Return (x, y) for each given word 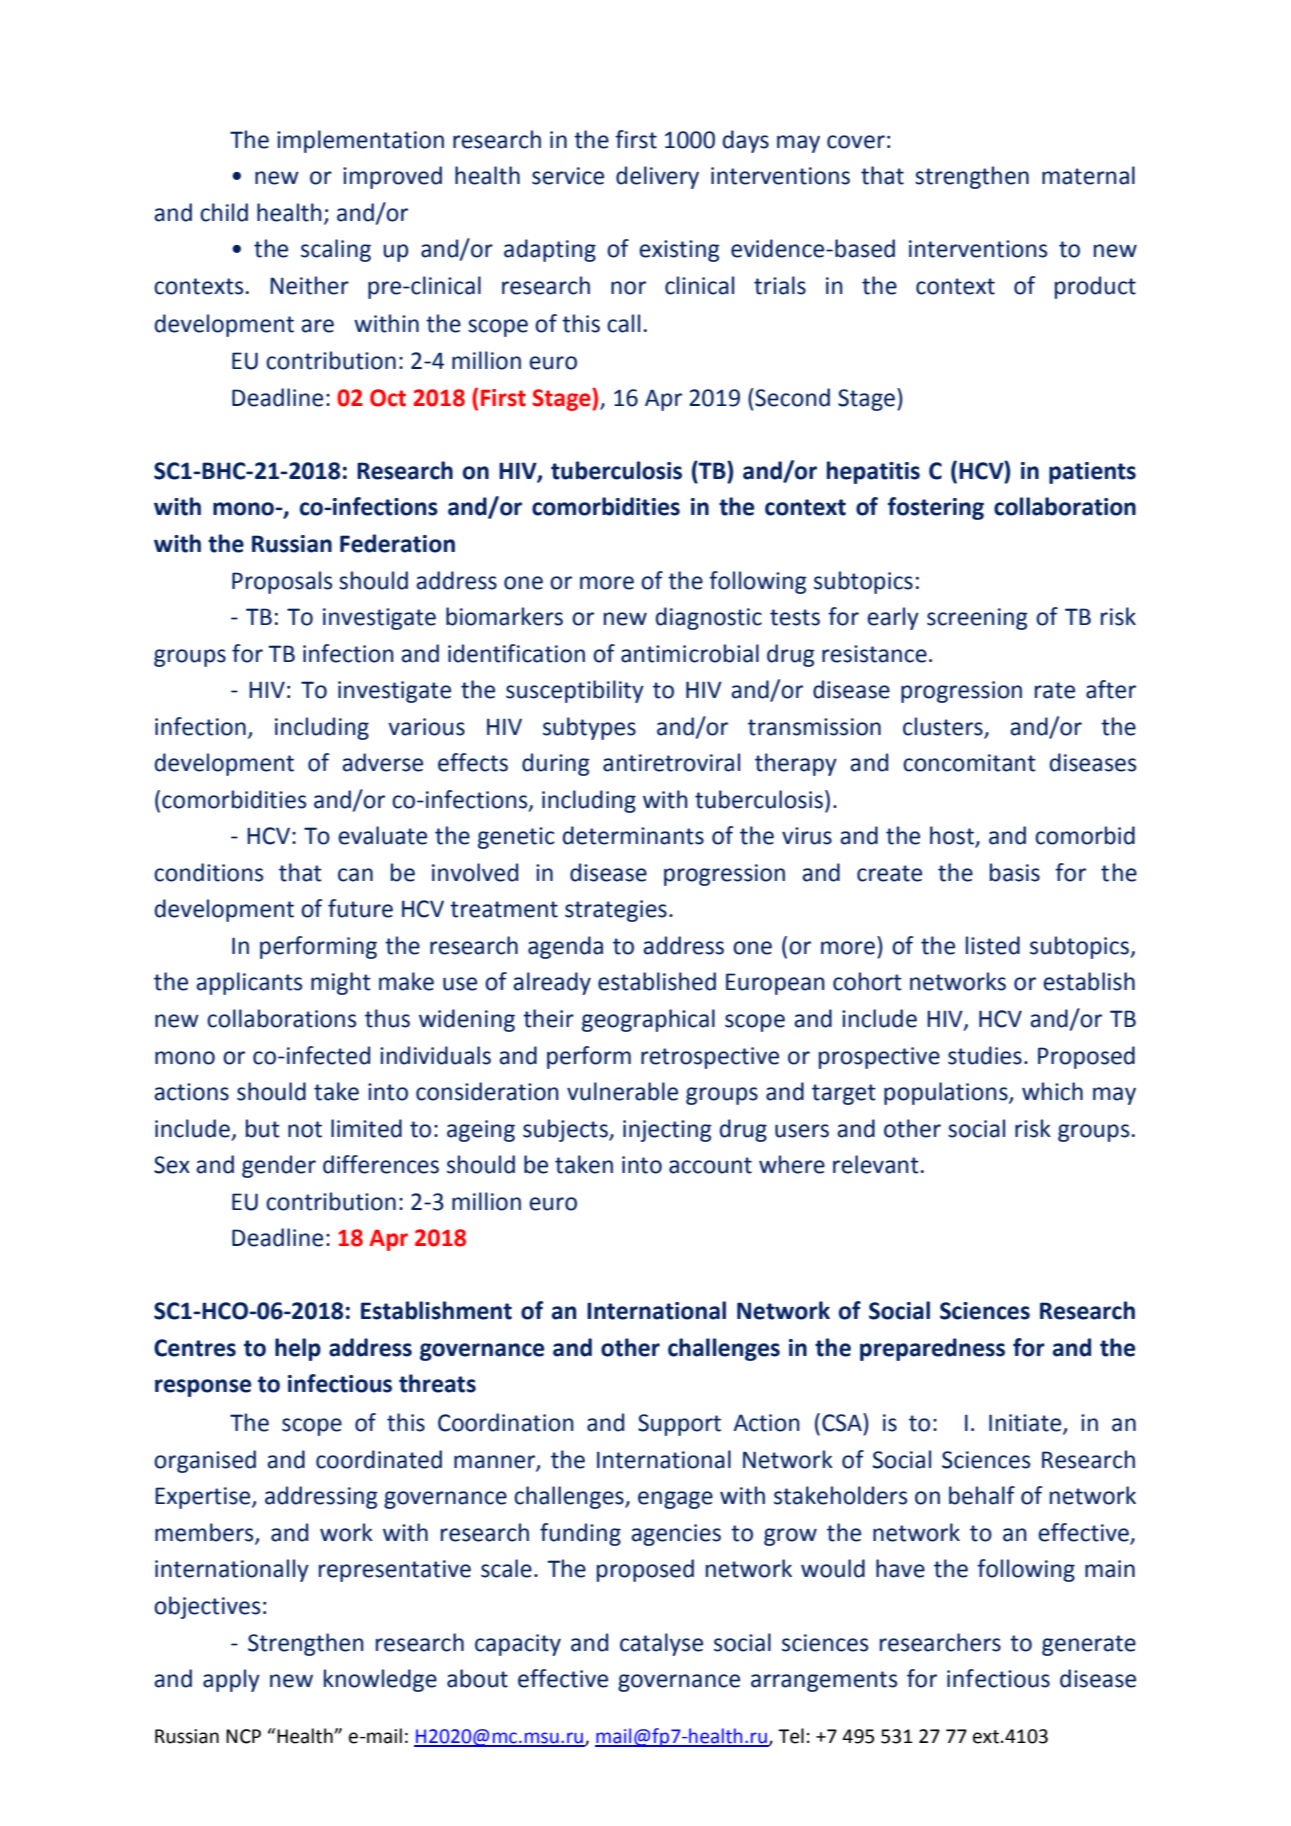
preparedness (932, 1349)
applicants (249, 983)
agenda (565, 947)
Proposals (282, 582)
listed (993, 945)
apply (231, 1680)
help (298, 1349)
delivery (657, 177)
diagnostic (709, 618)
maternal (1088, 175)
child (224, 212)
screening (977, 619)
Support (679, 1425)
